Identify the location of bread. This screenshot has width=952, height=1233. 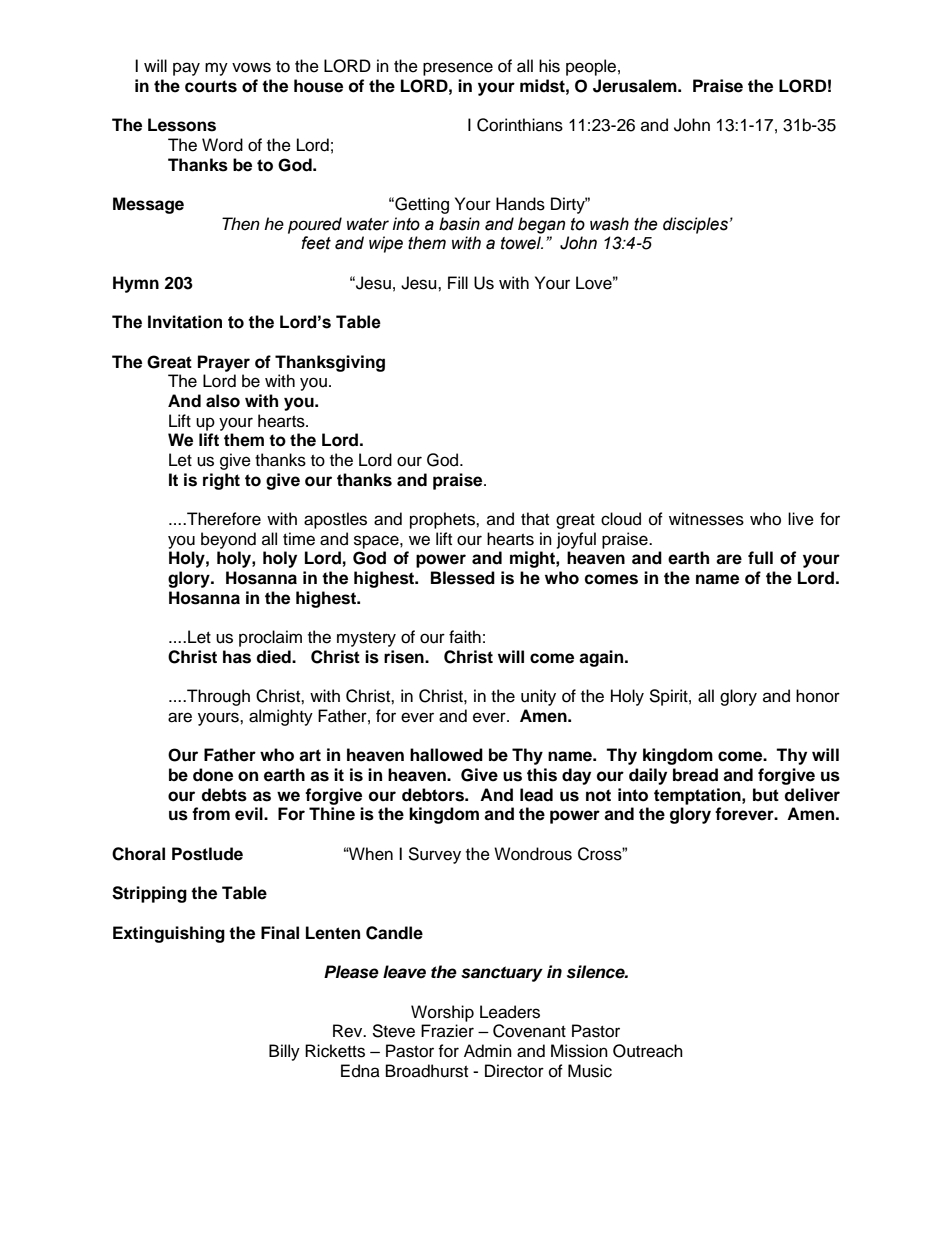
(695, 775).
